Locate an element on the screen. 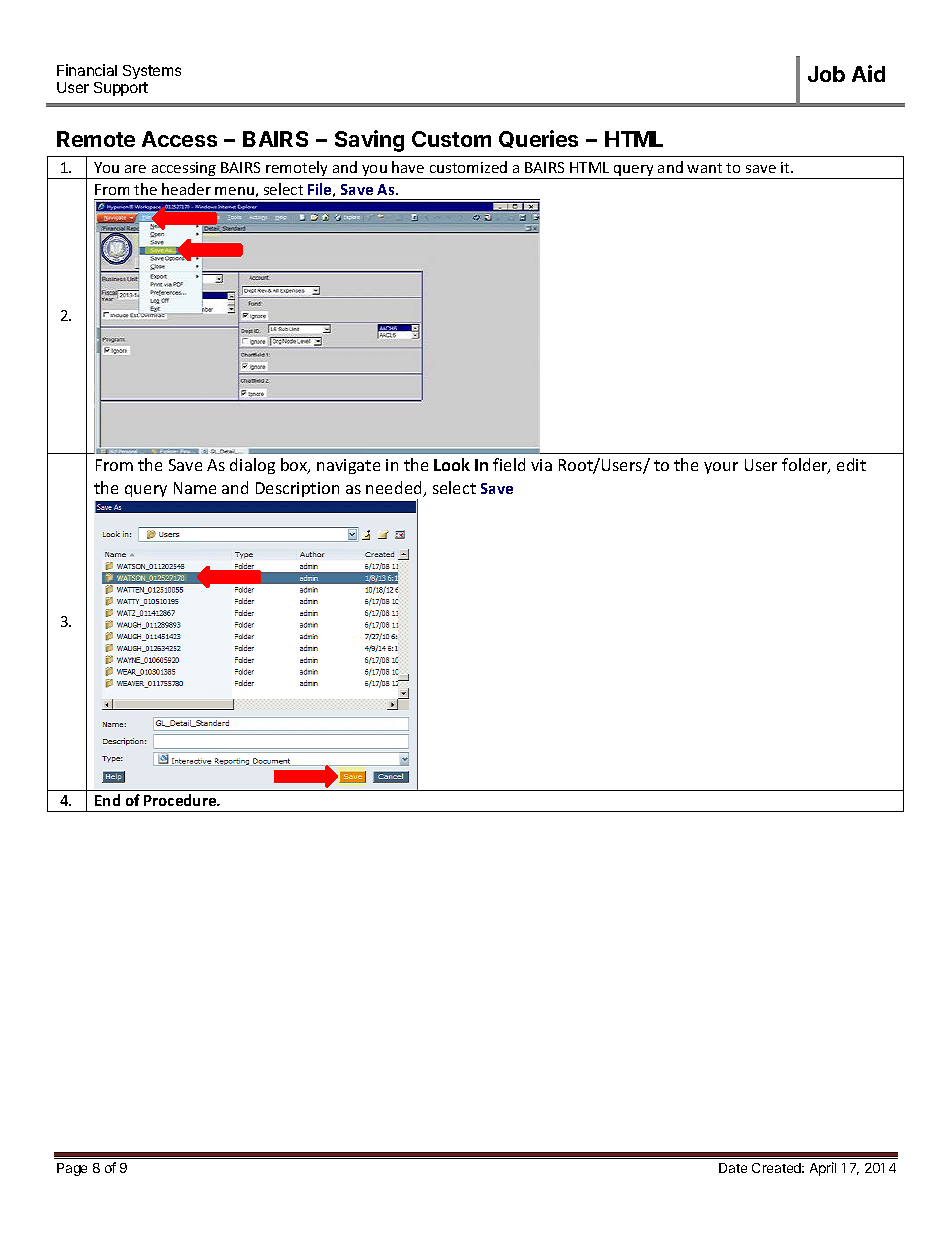  Job is located at coordinates (826, 74).
